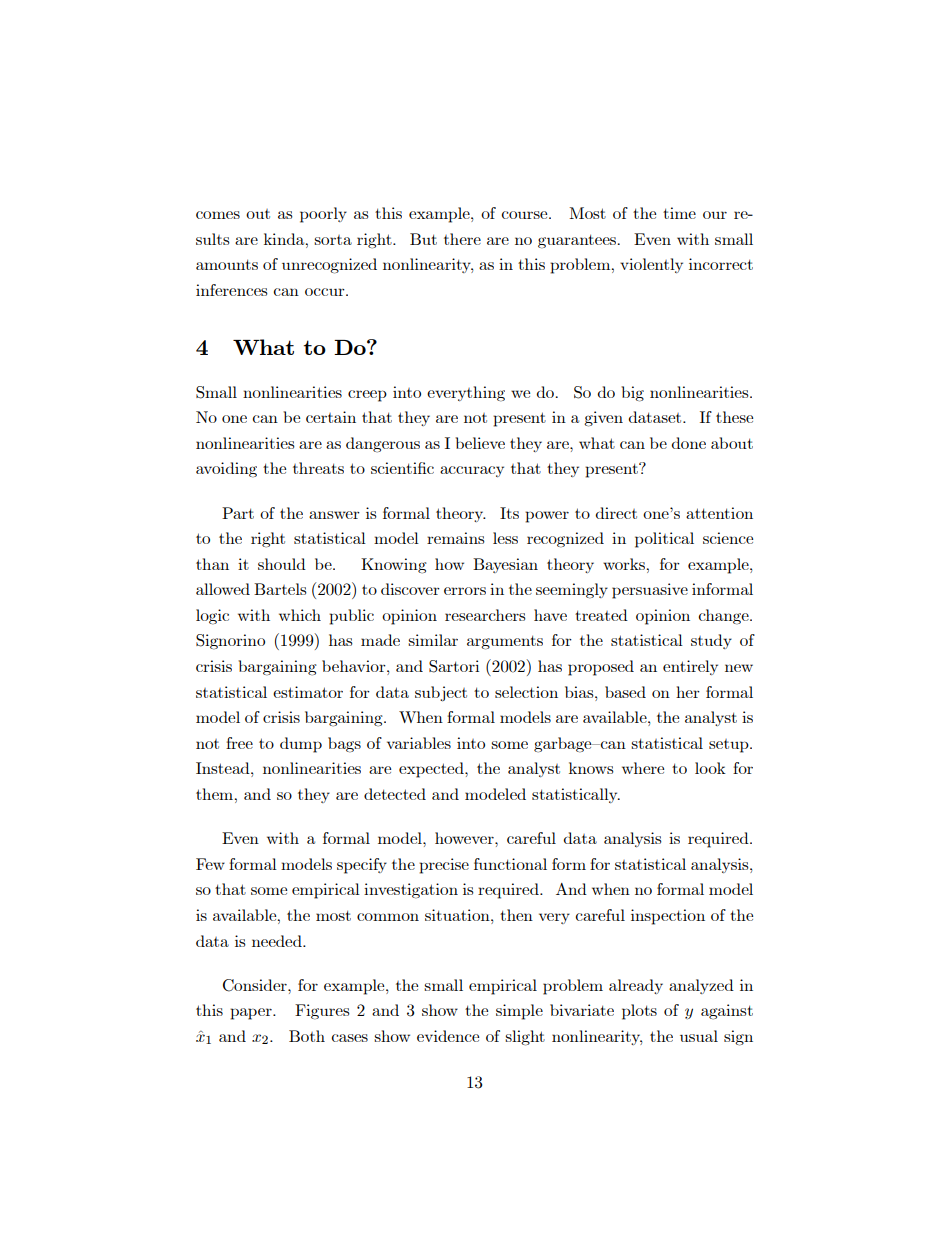  Describe the element at coordinates (238, 513) in the page. I see `Part` at that location.
